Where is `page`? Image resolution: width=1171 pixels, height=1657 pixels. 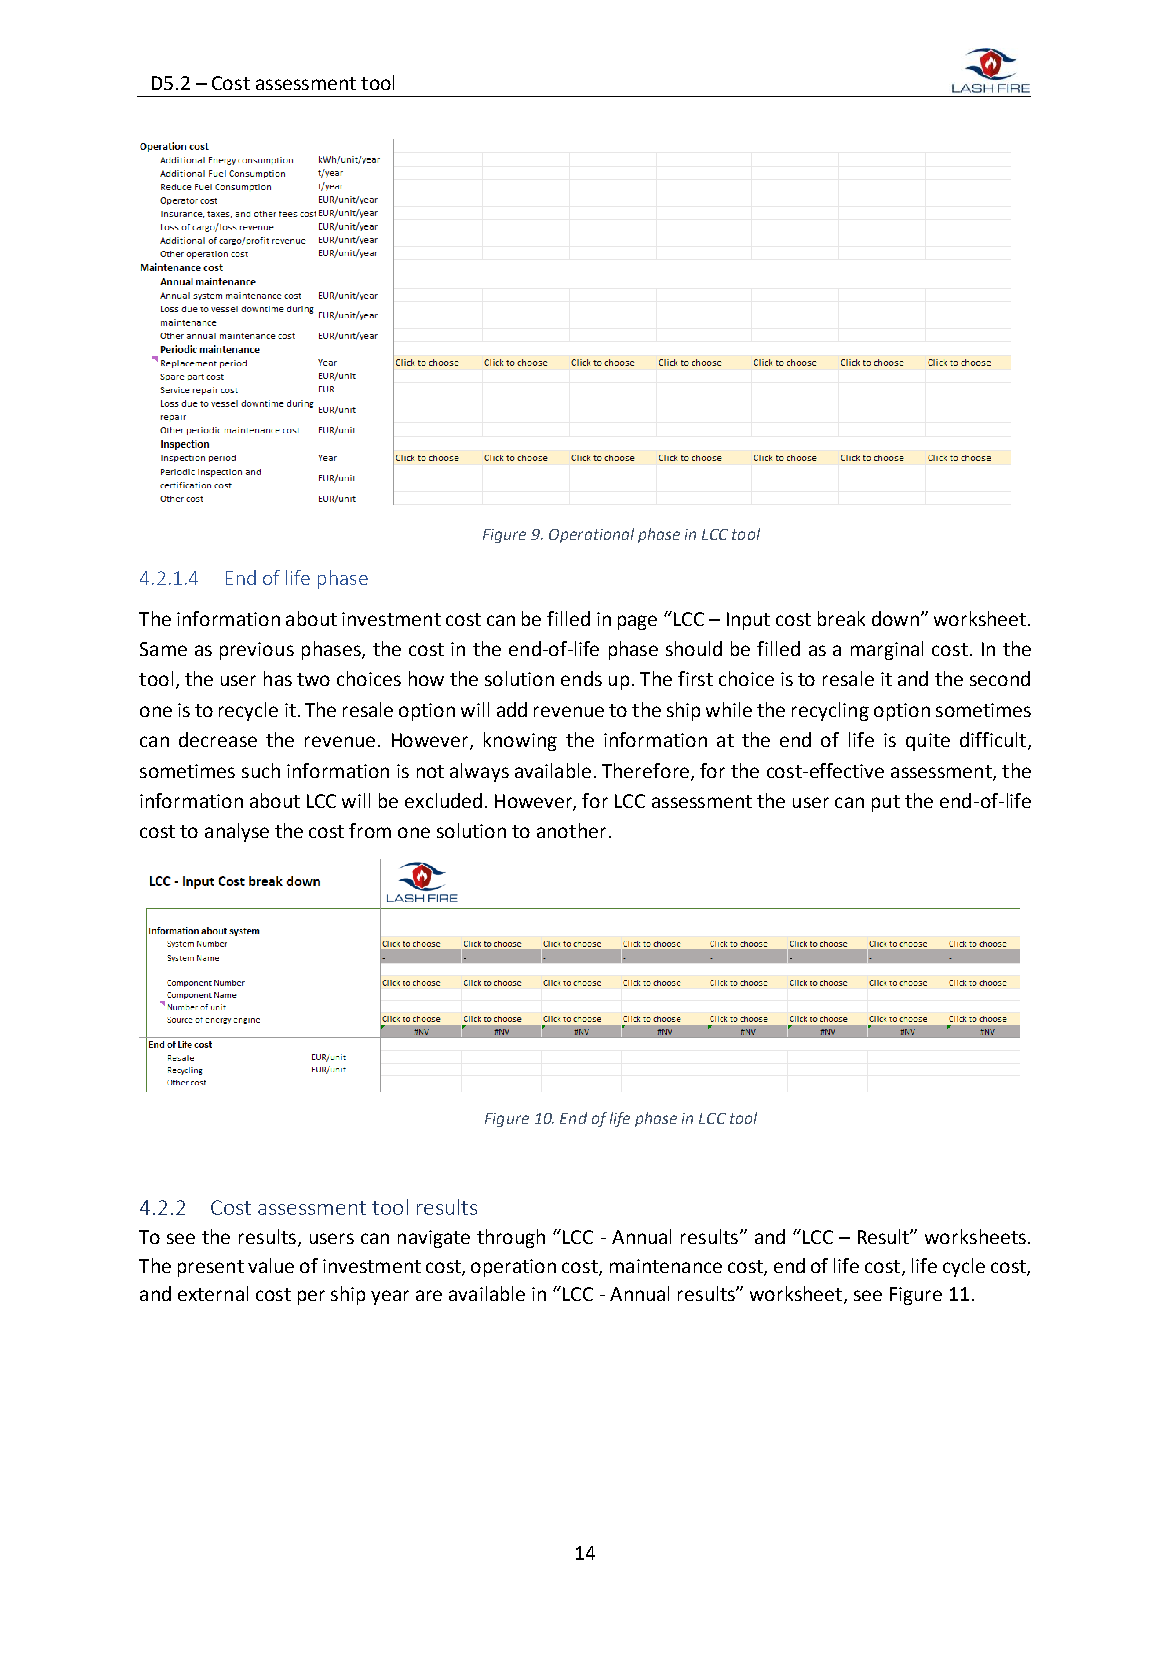 page is located at coordinates (637, 622).
